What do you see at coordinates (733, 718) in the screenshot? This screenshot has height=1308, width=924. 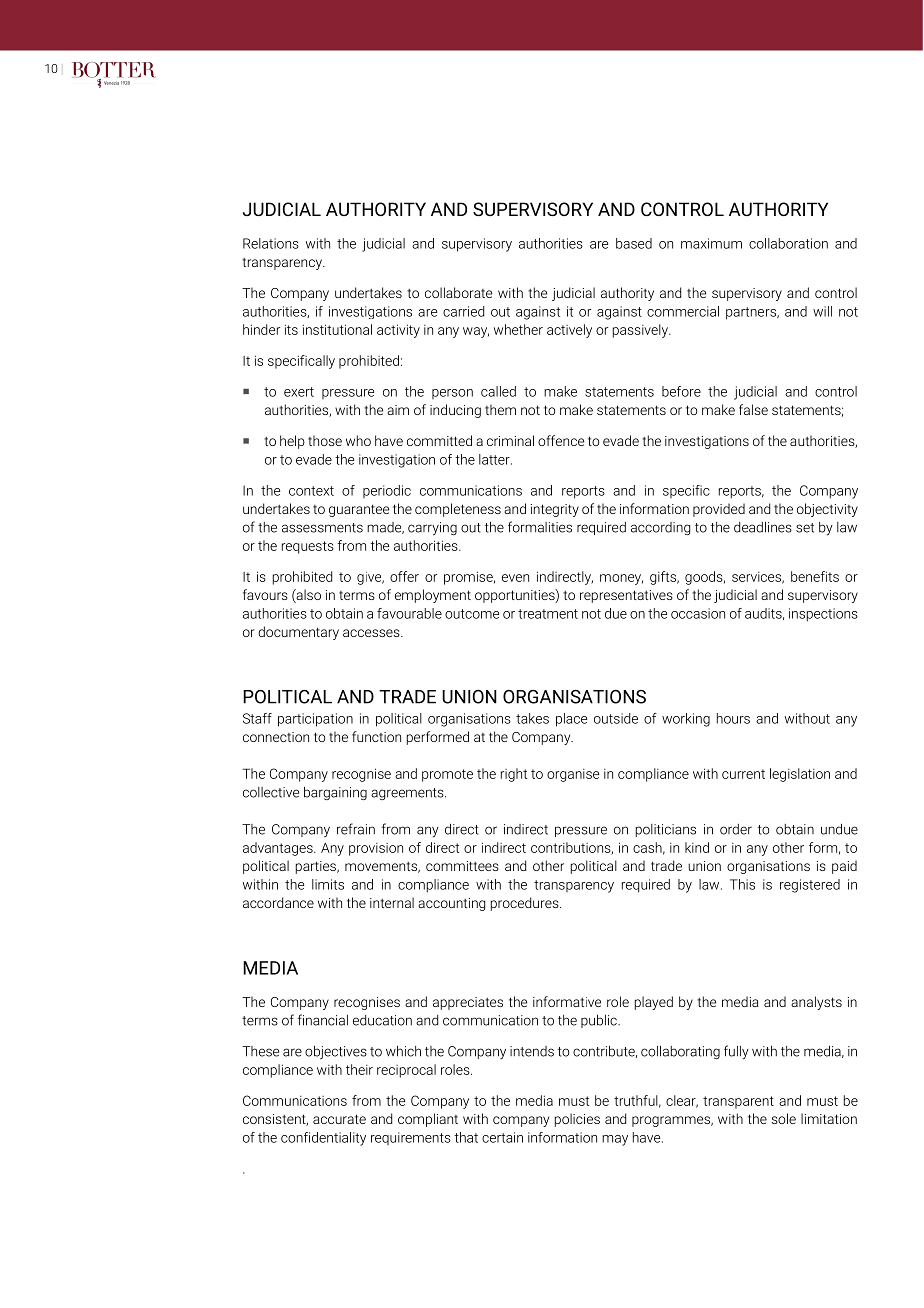 I see `hours` at bounding box center [733, 718].
